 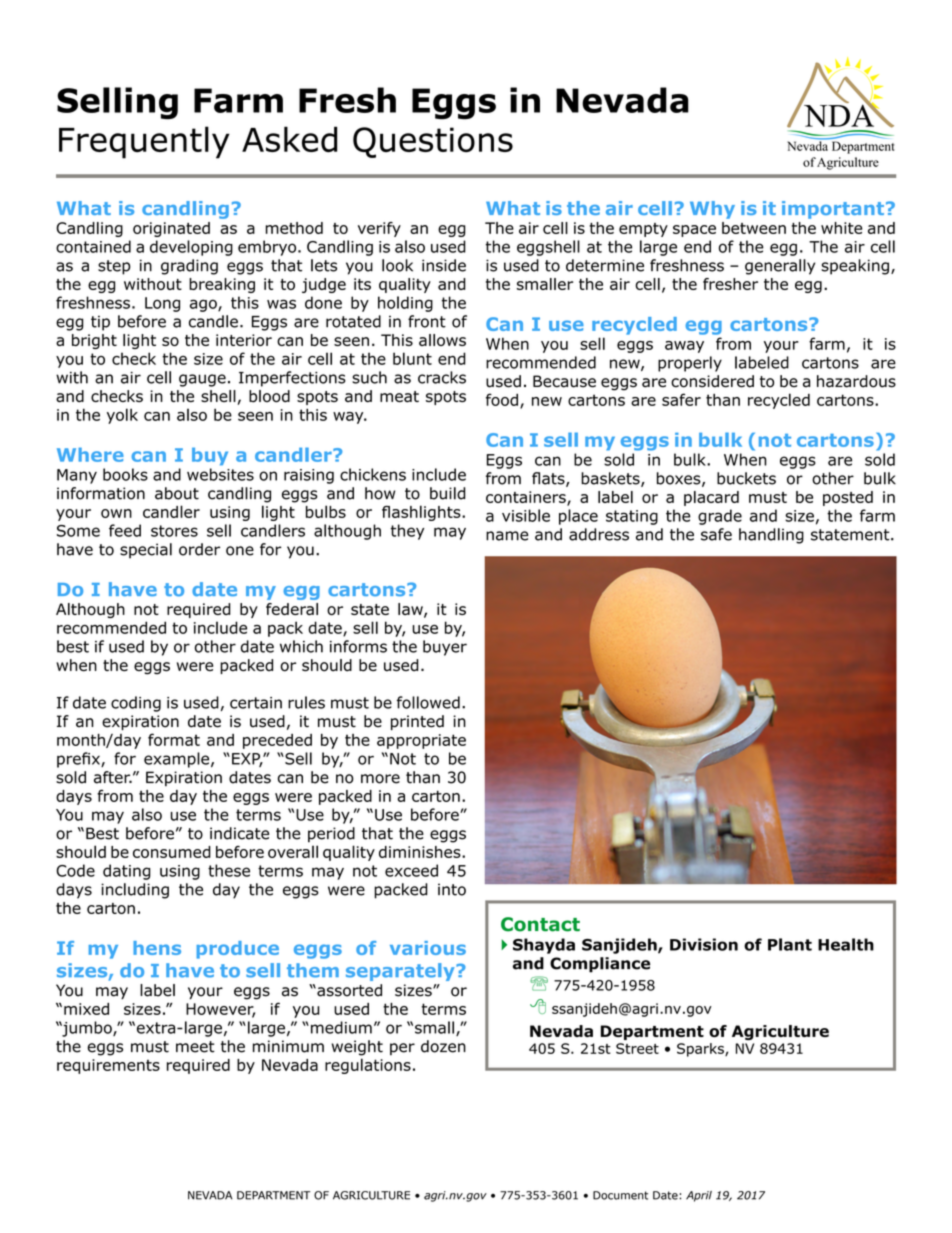 I want to click on handling, so click(x=771, y=536).
